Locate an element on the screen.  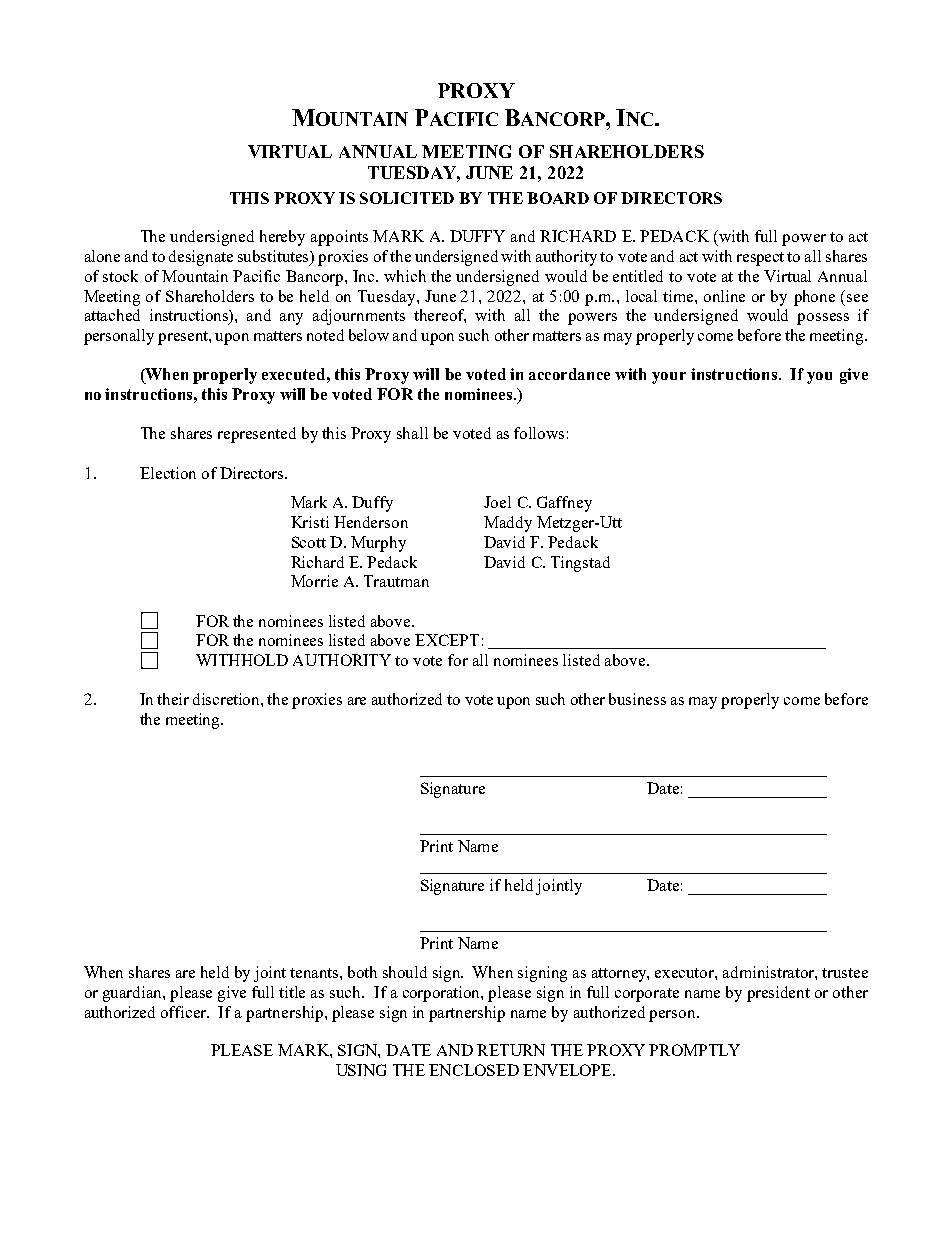
respect is located at coordinates (760, 259).
